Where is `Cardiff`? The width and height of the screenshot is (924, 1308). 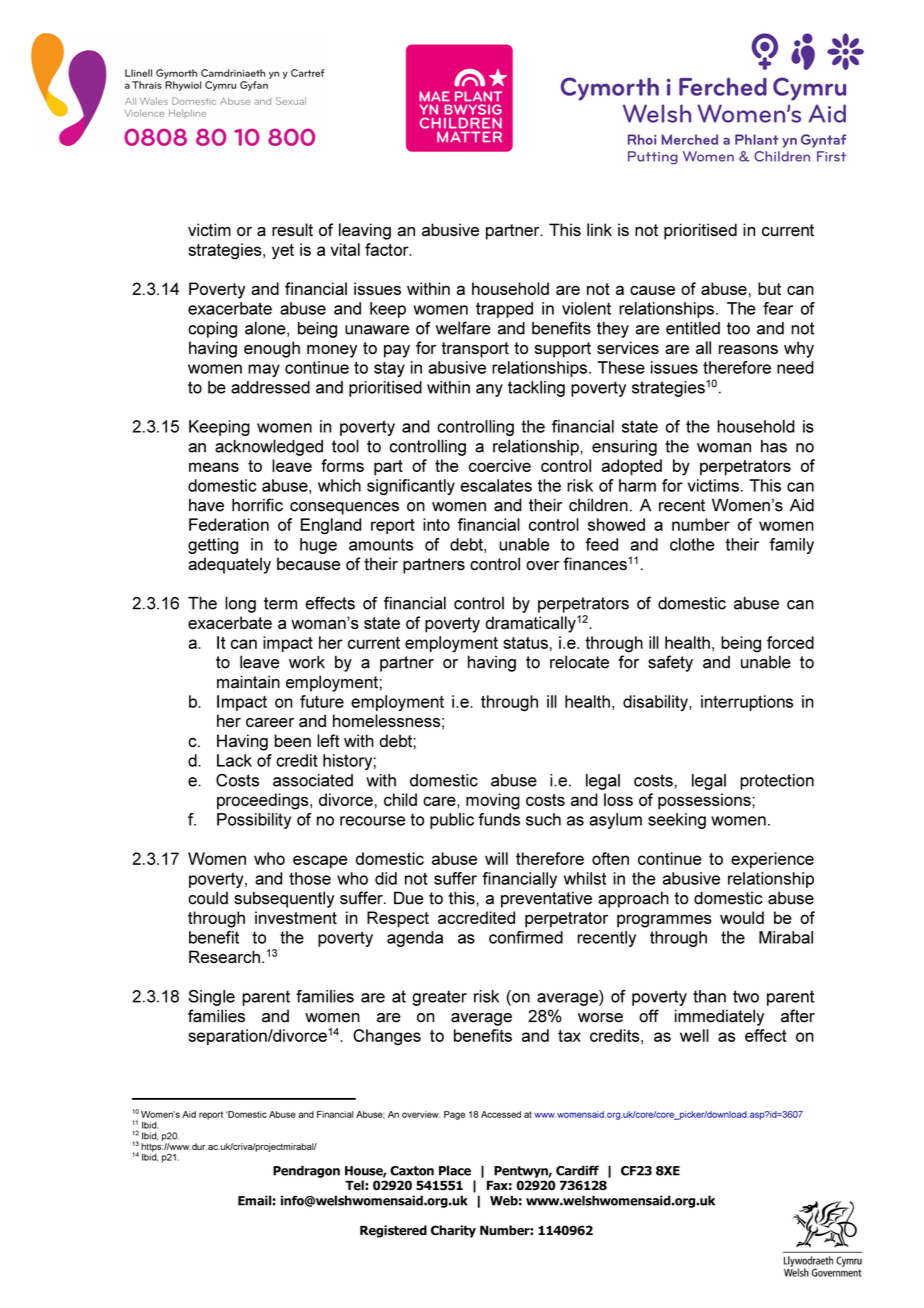 Cardiff is located at coordinates (577, 1170).
